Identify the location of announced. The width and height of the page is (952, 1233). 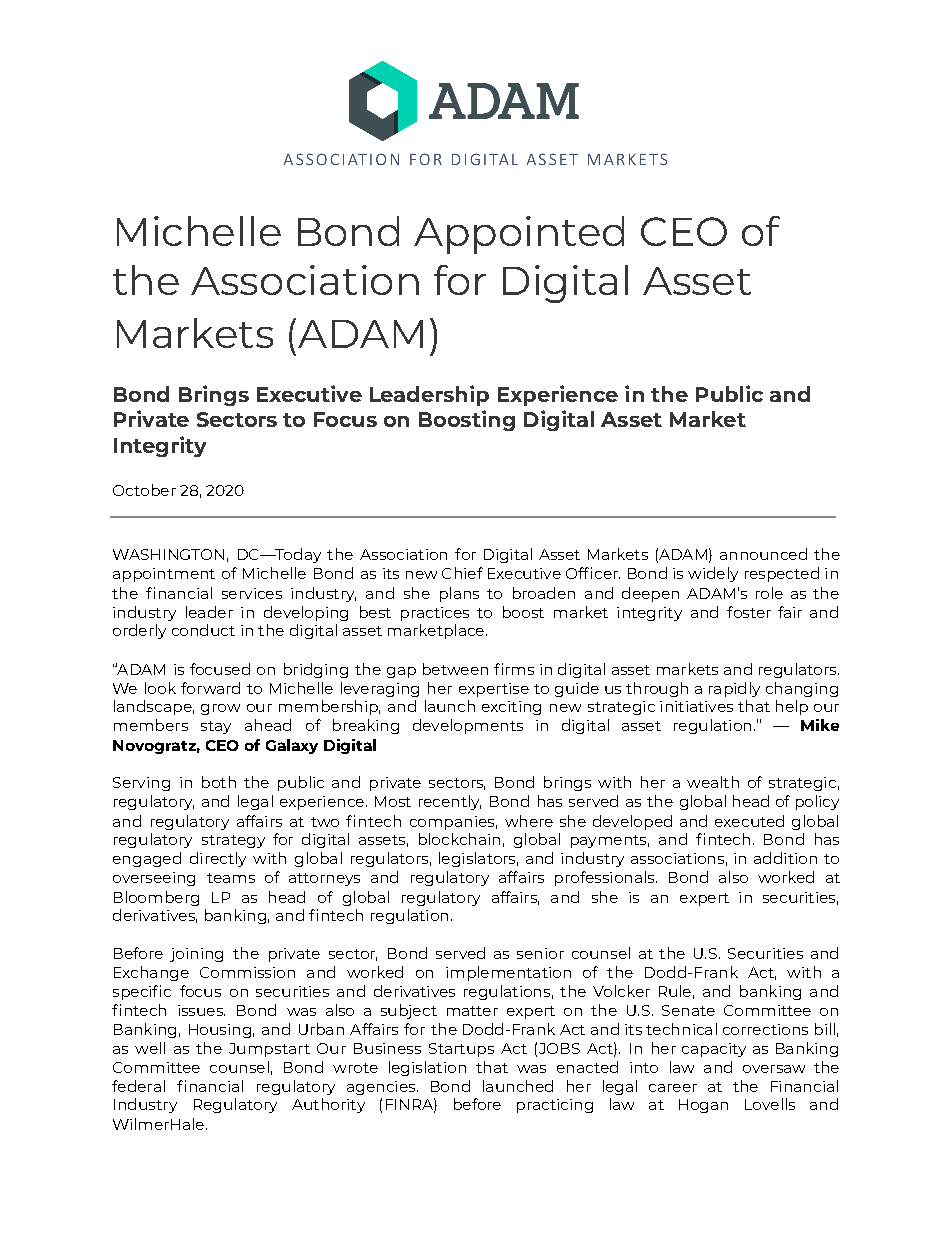
(763, 554).
